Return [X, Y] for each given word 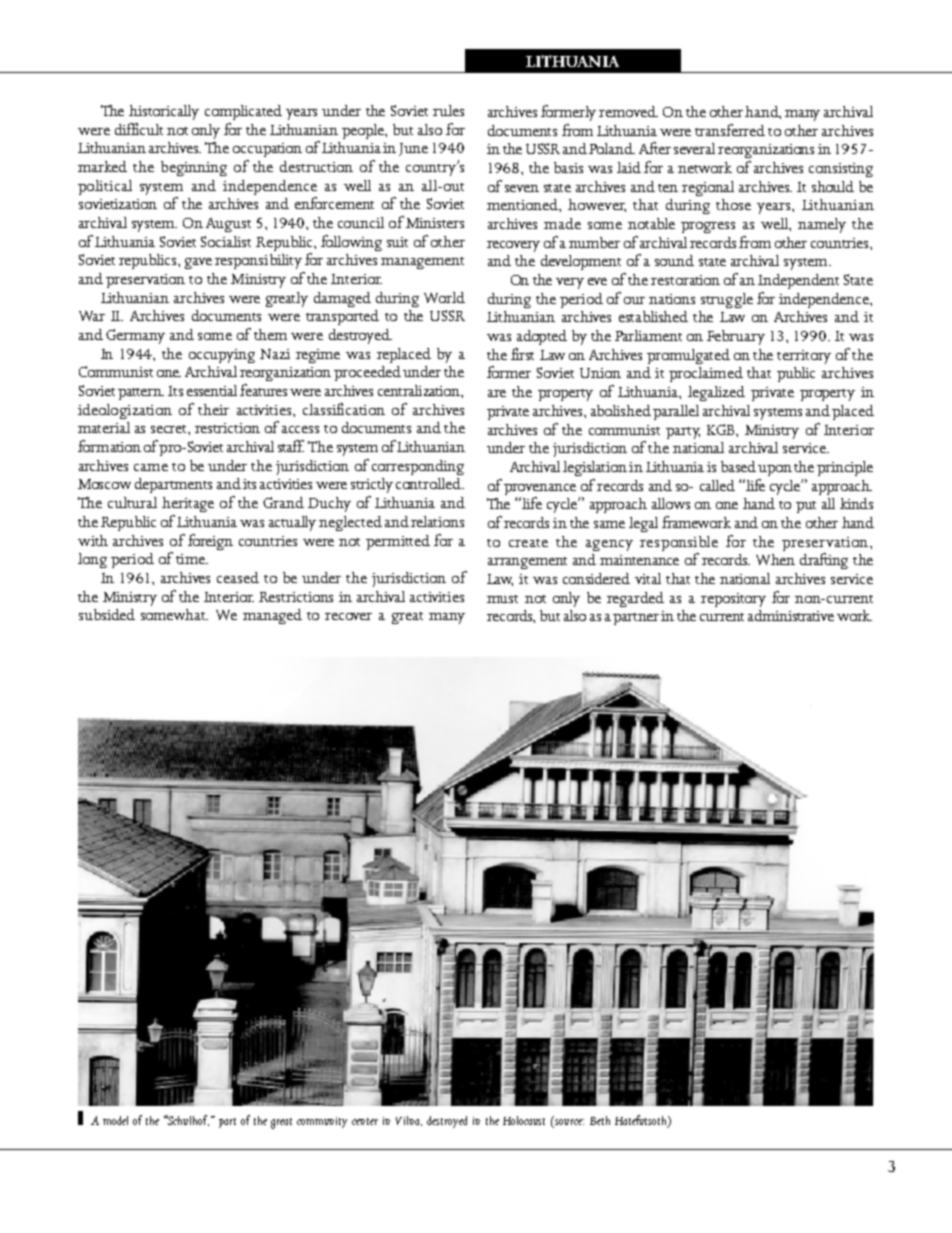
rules [448, 110]
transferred [730, 130]
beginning [194, 168]
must [502, 599]
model [115, 1120]
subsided [107, 614]
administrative [791, 615]
